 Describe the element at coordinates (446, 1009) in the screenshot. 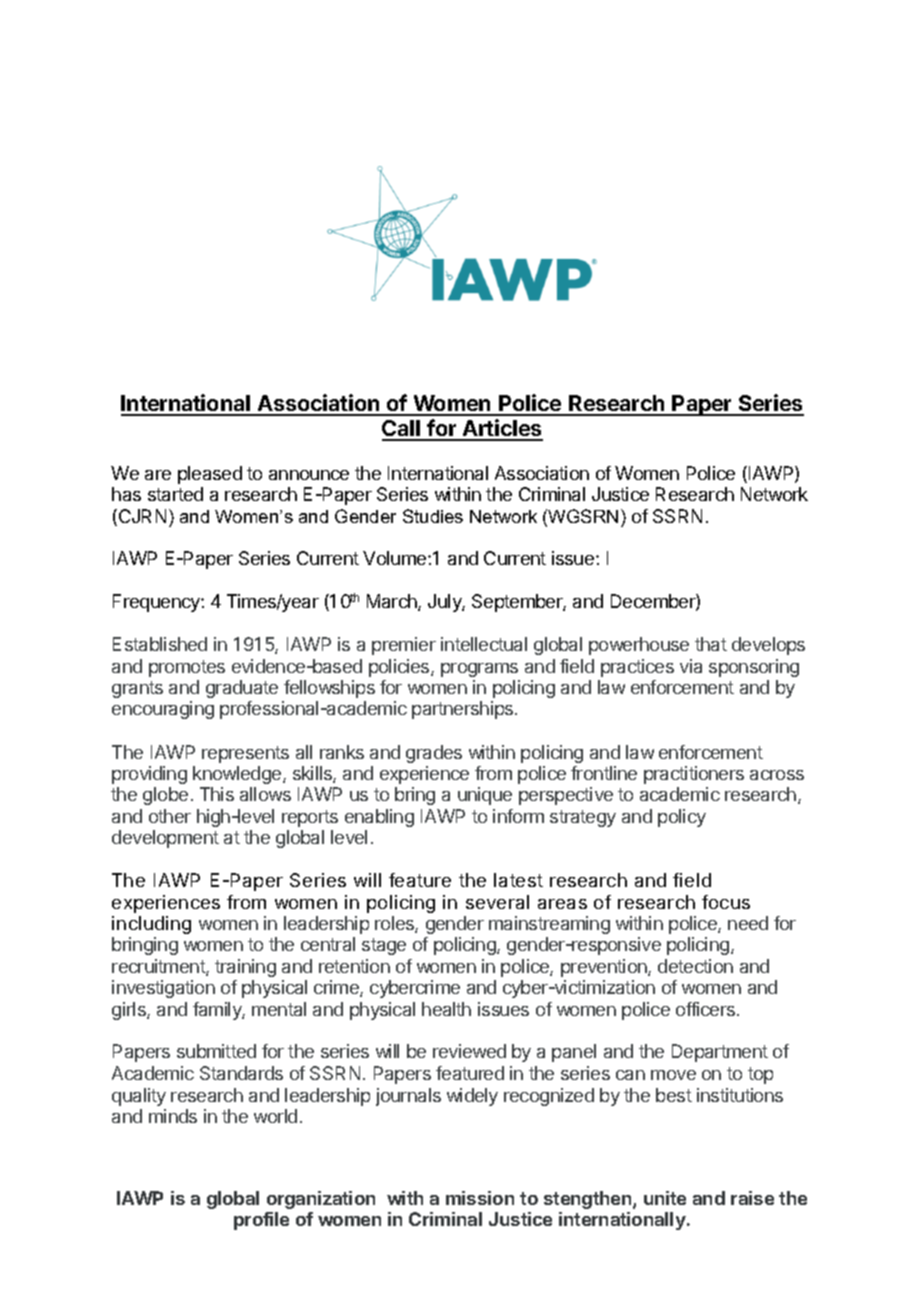

I see `health` at that location.
